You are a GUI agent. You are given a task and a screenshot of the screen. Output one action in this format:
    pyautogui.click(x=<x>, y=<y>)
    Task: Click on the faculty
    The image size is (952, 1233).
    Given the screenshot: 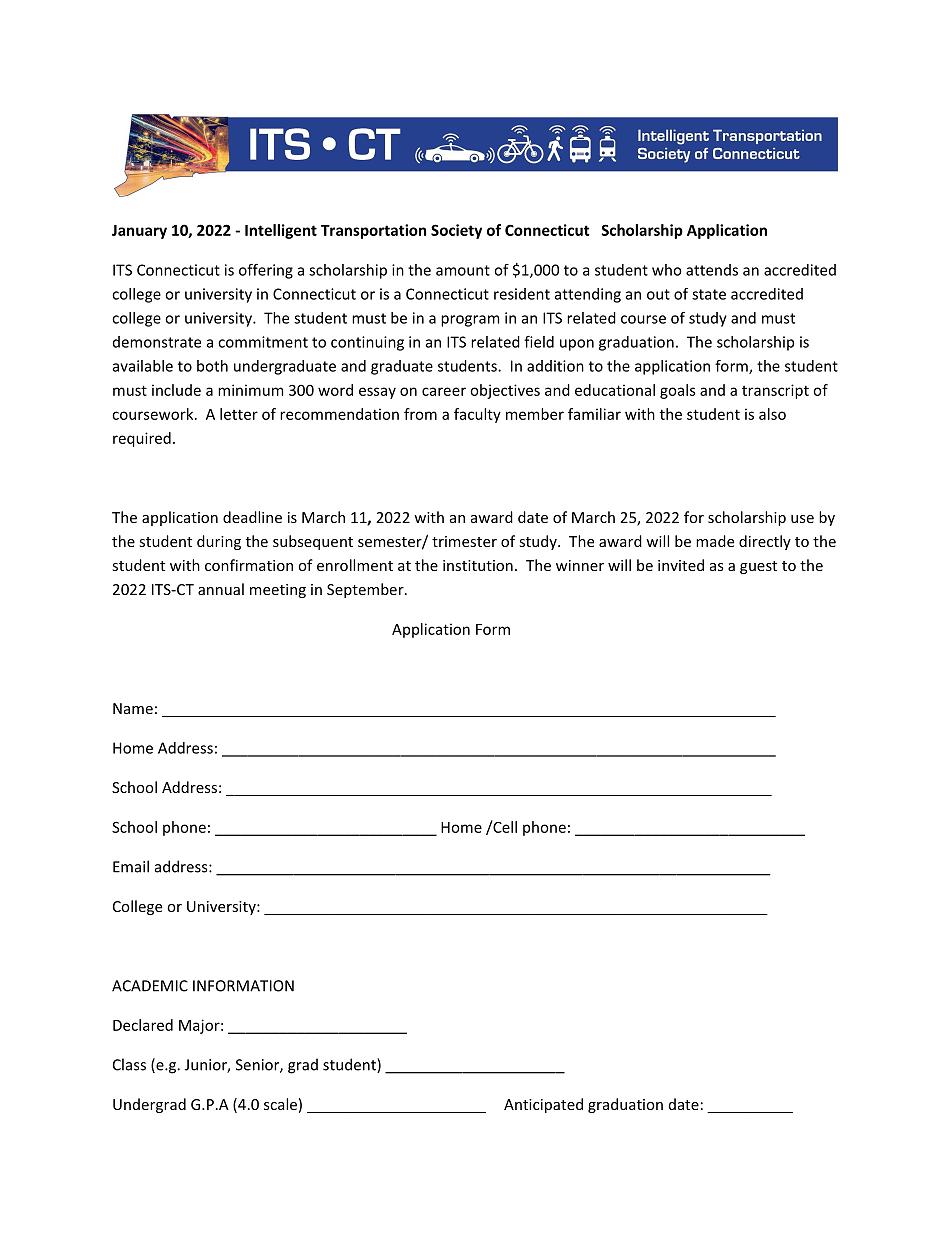 What is the action you would take?
    pyautogui.click(x=477, y=415)
